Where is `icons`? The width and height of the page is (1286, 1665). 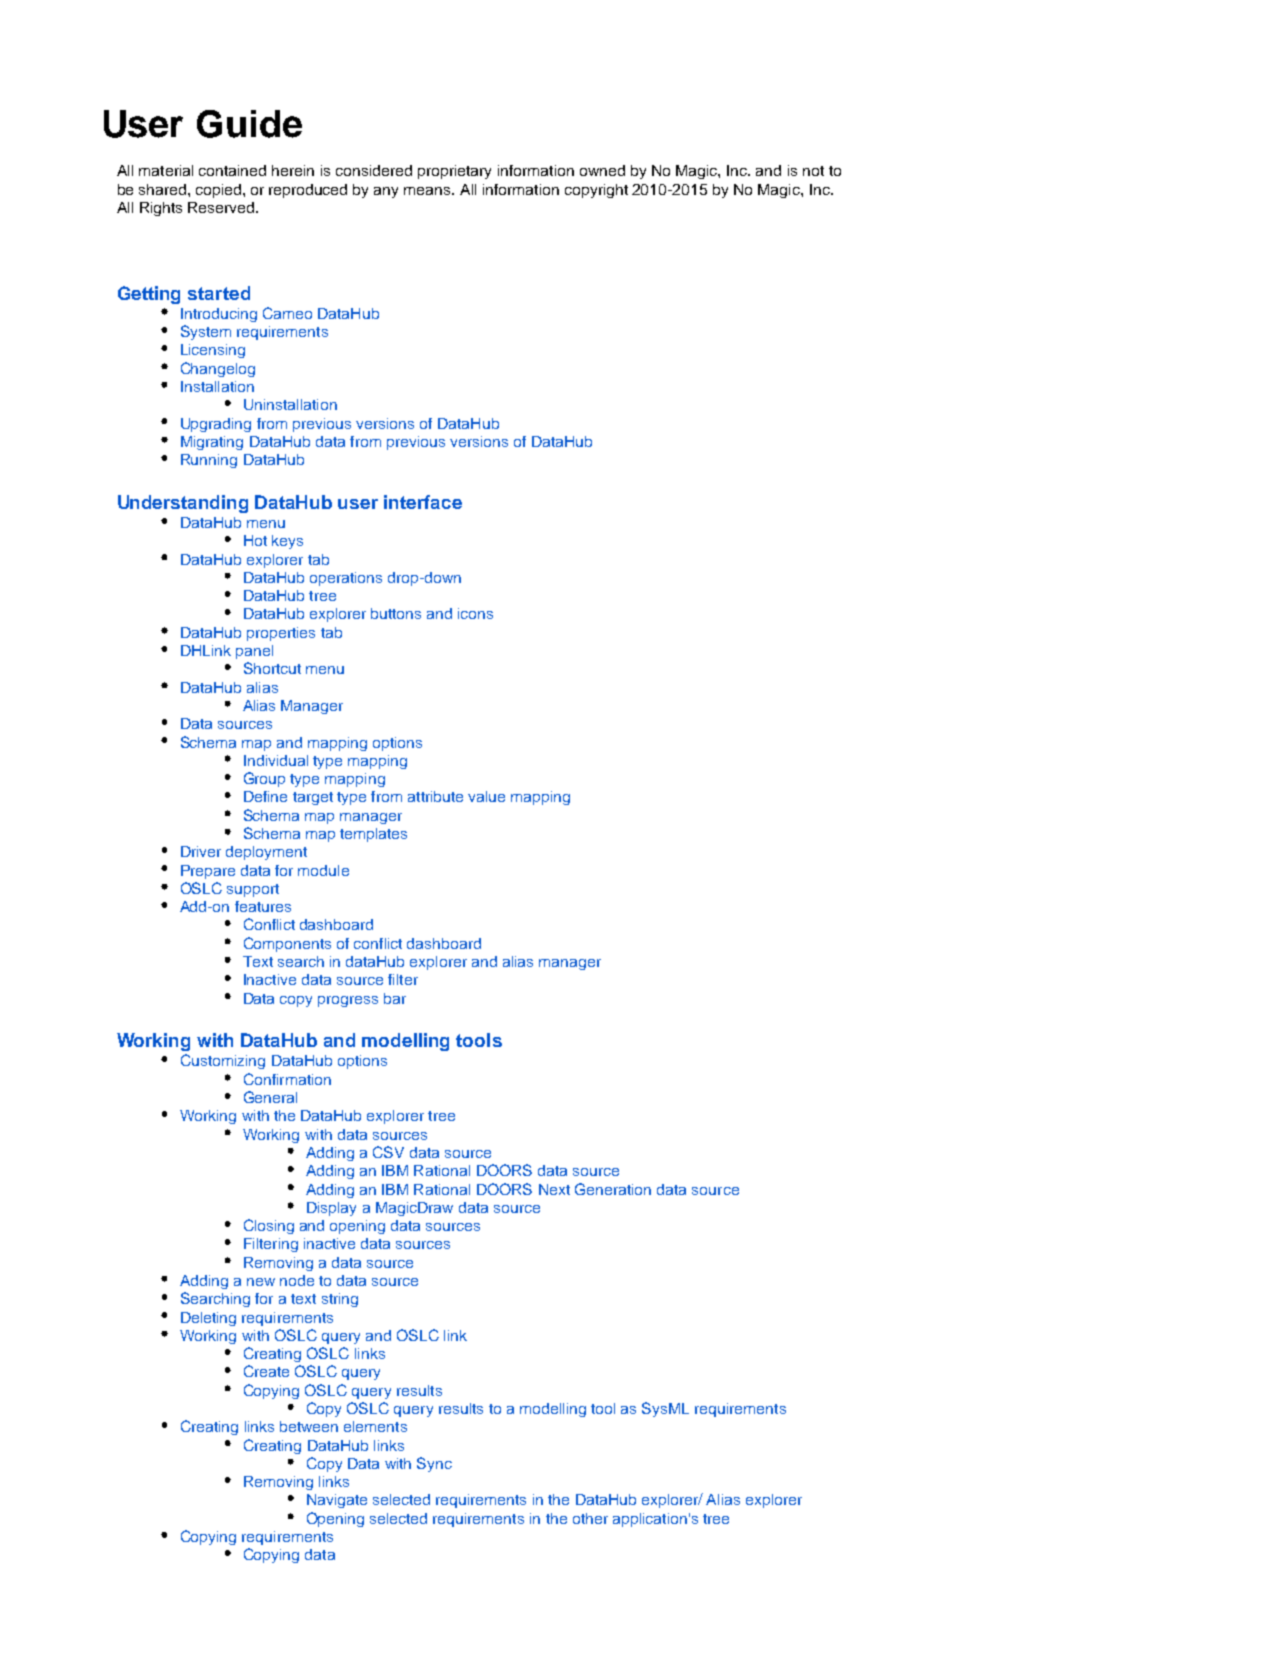
icons is located at coordinates (475, 613).
